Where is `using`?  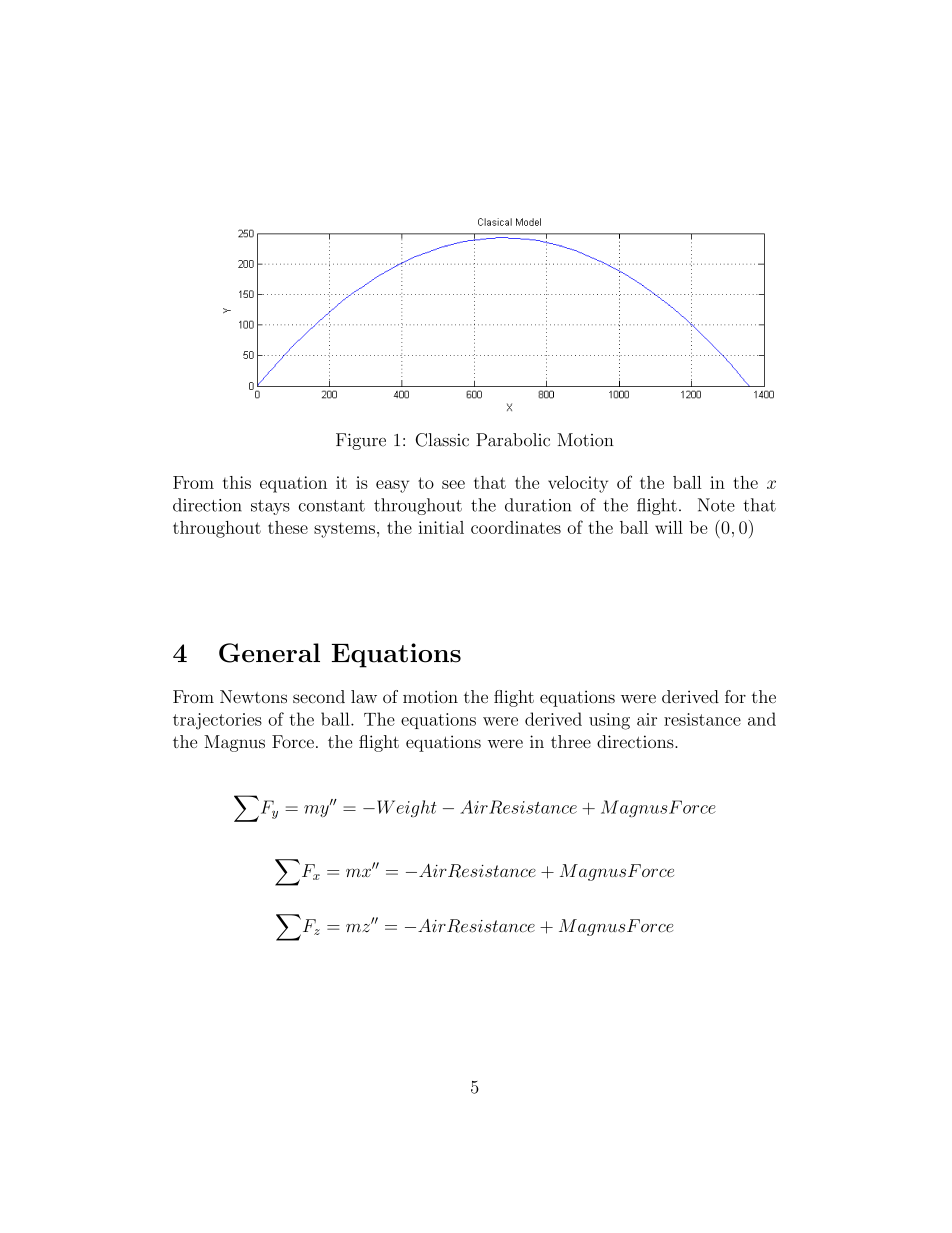
using is located at coordinates (609, 721).
